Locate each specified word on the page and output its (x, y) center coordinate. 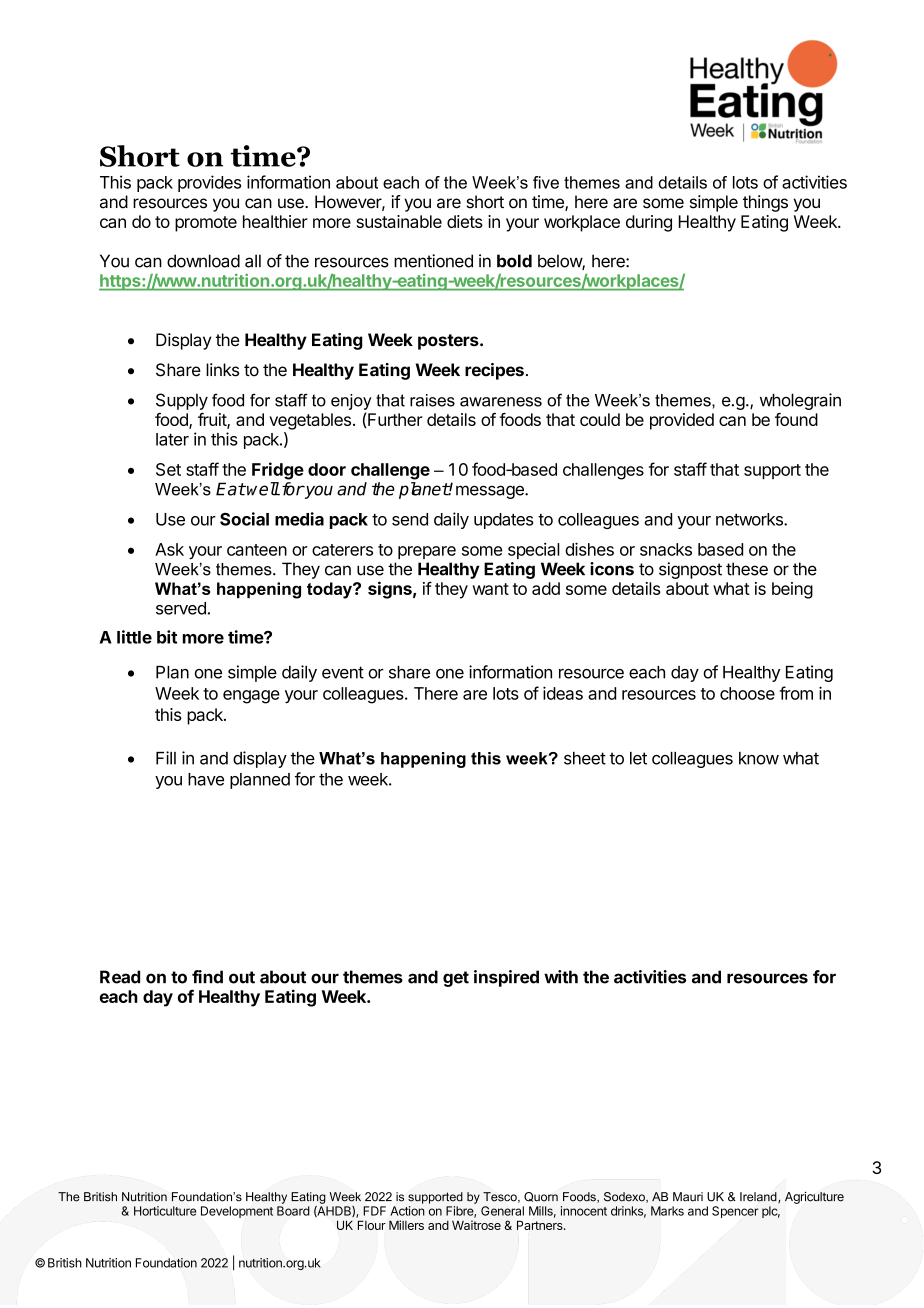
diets (465, 221)
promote (206, 224)
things (765, 203)
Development (237, 1212)
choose (747, 693)
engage (251, 697)
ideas (563, 693)
